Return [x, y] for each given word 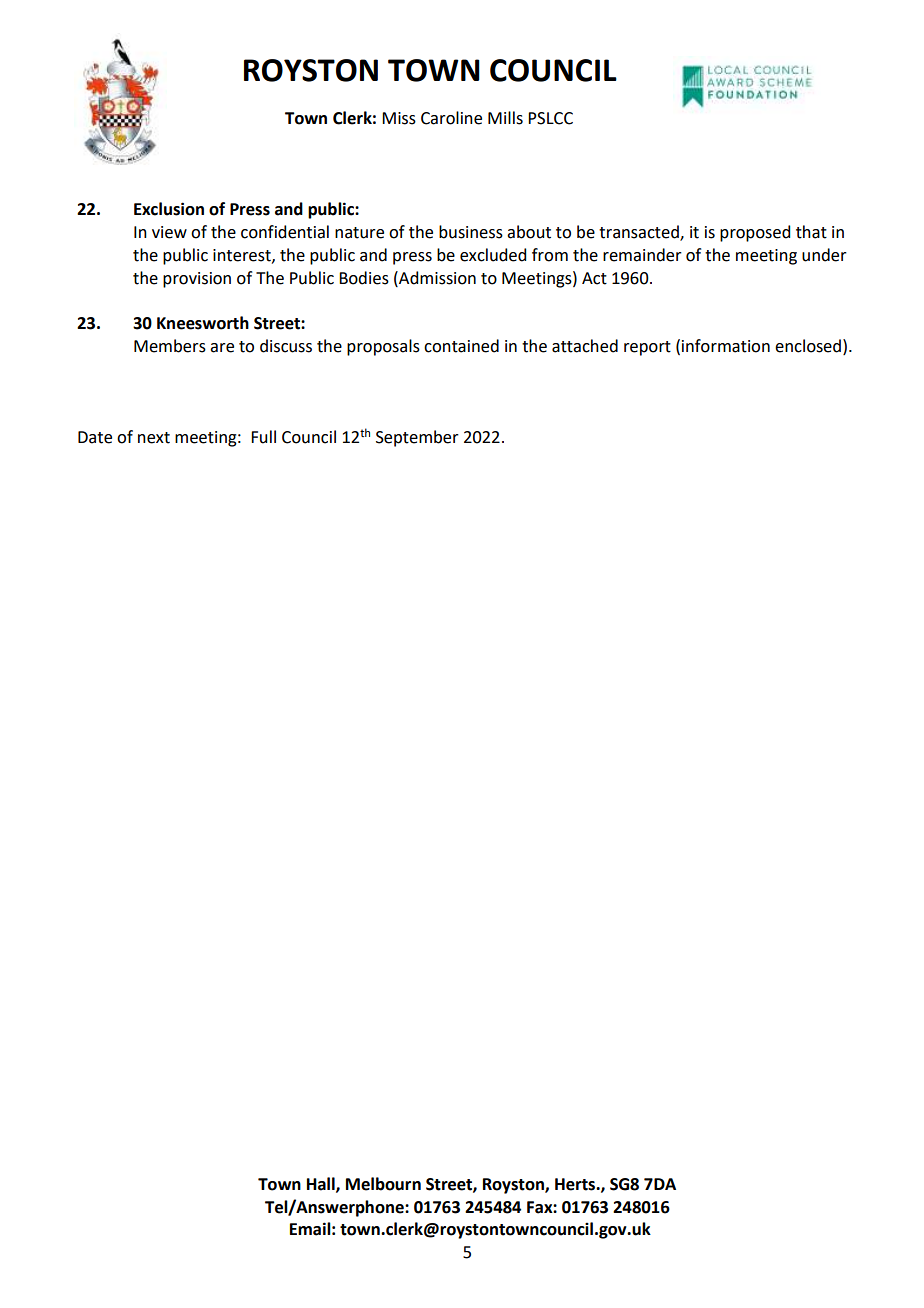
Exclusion [169, 209]
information [726, 346]
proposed [755, 233]
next [154, 438]
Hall [322, 1184]
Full [263, 437]
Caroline [451, 118]
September [417, 438]
